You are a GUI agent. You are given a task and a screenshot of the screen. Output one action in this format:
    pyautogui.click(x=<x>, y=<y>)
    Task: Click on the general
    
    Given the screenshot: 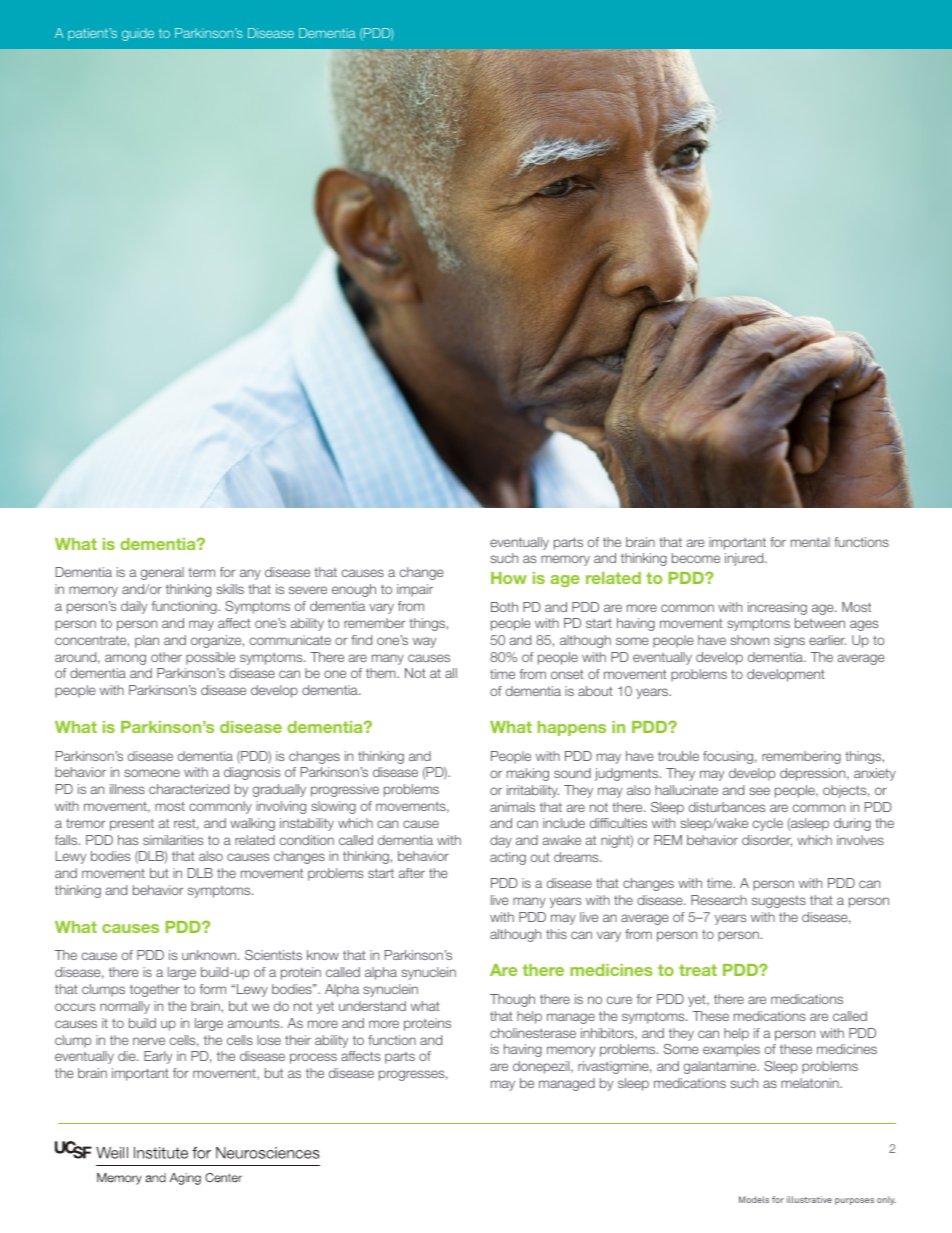 What is the action you would take?
    pyautogui.click(x=162, y=573)
